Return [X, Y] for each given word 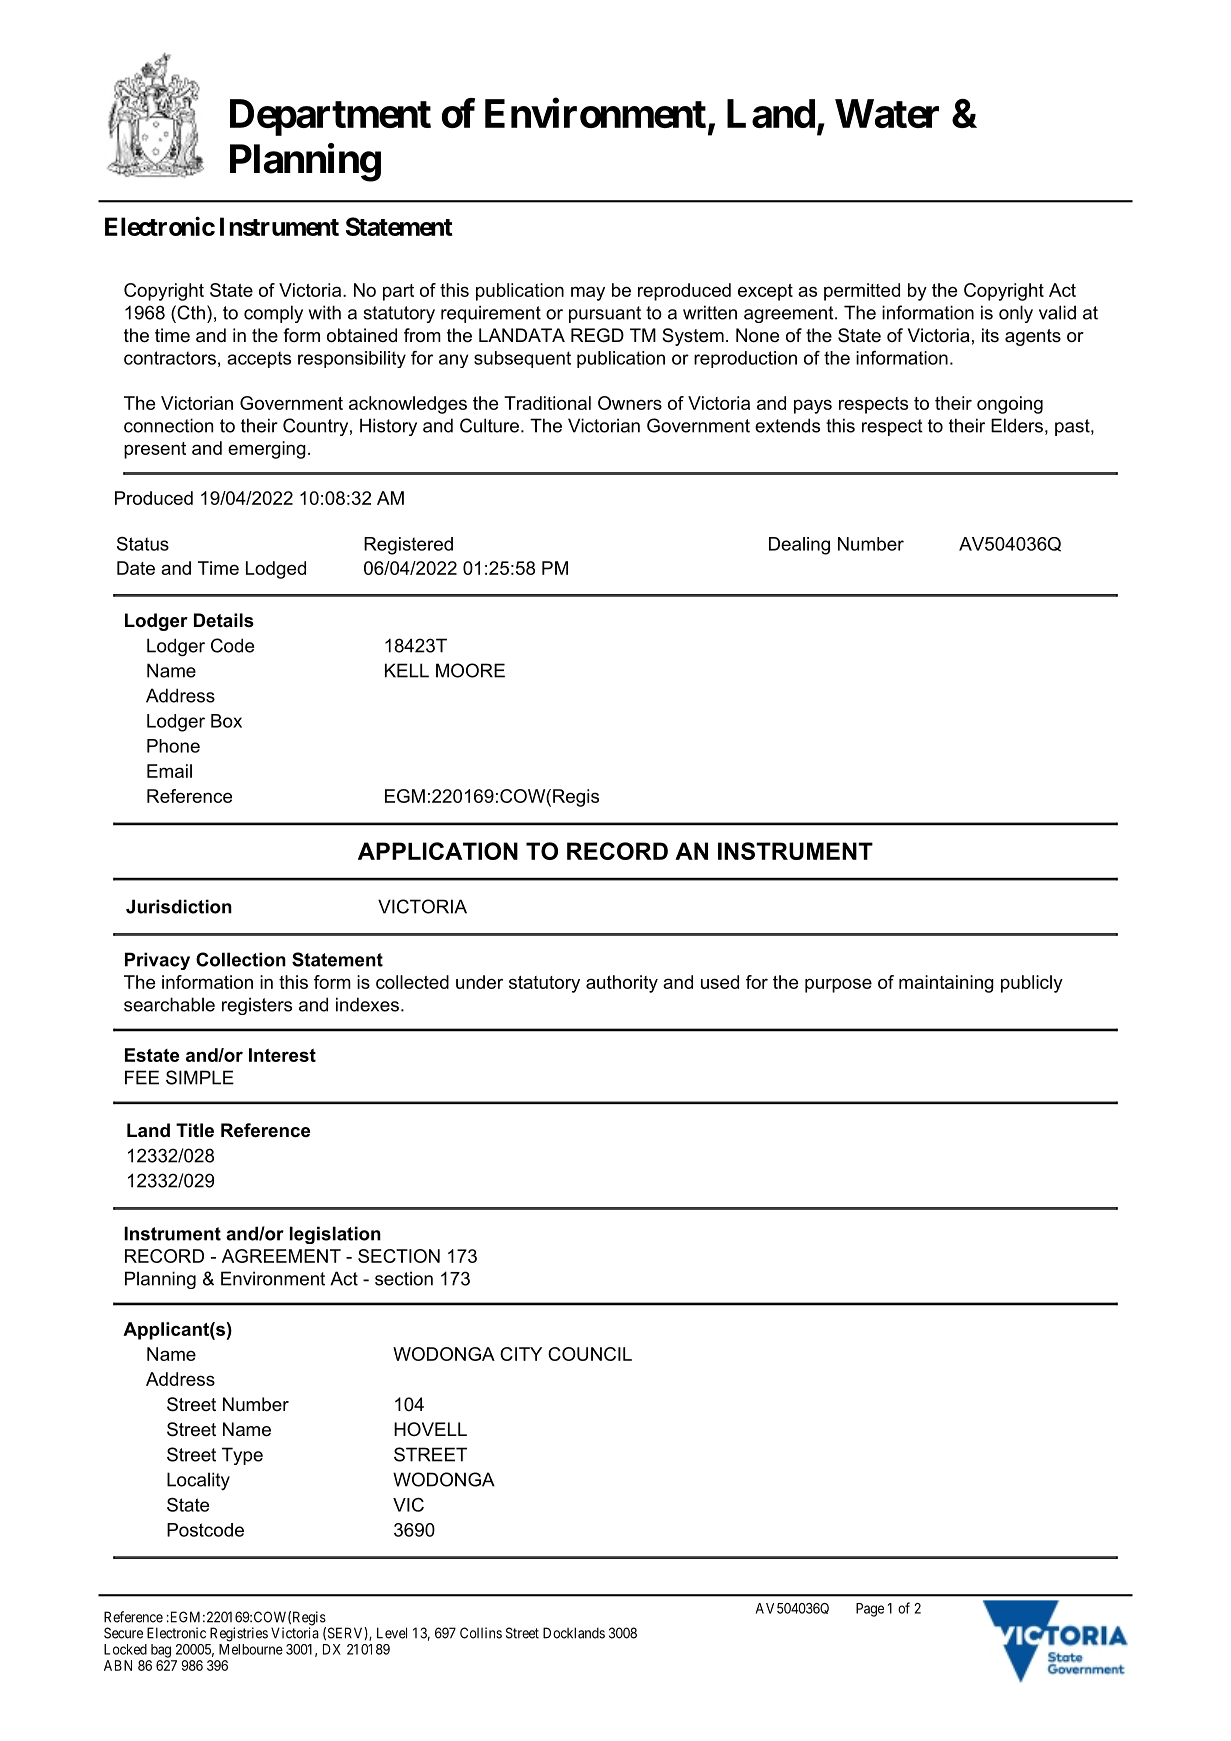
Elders [1017, 425]
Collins [481, 1633]
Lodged [276, 570]
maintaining [946, 984]
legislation [335, 1235]
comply [273, 314]
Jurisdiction [179, 906]
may [588, 293]
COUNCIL [590, 1354]
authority [622, 984]
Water [887, 113]
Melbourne [251, 1649]
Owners [630, 403]
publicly [1032, 984]
